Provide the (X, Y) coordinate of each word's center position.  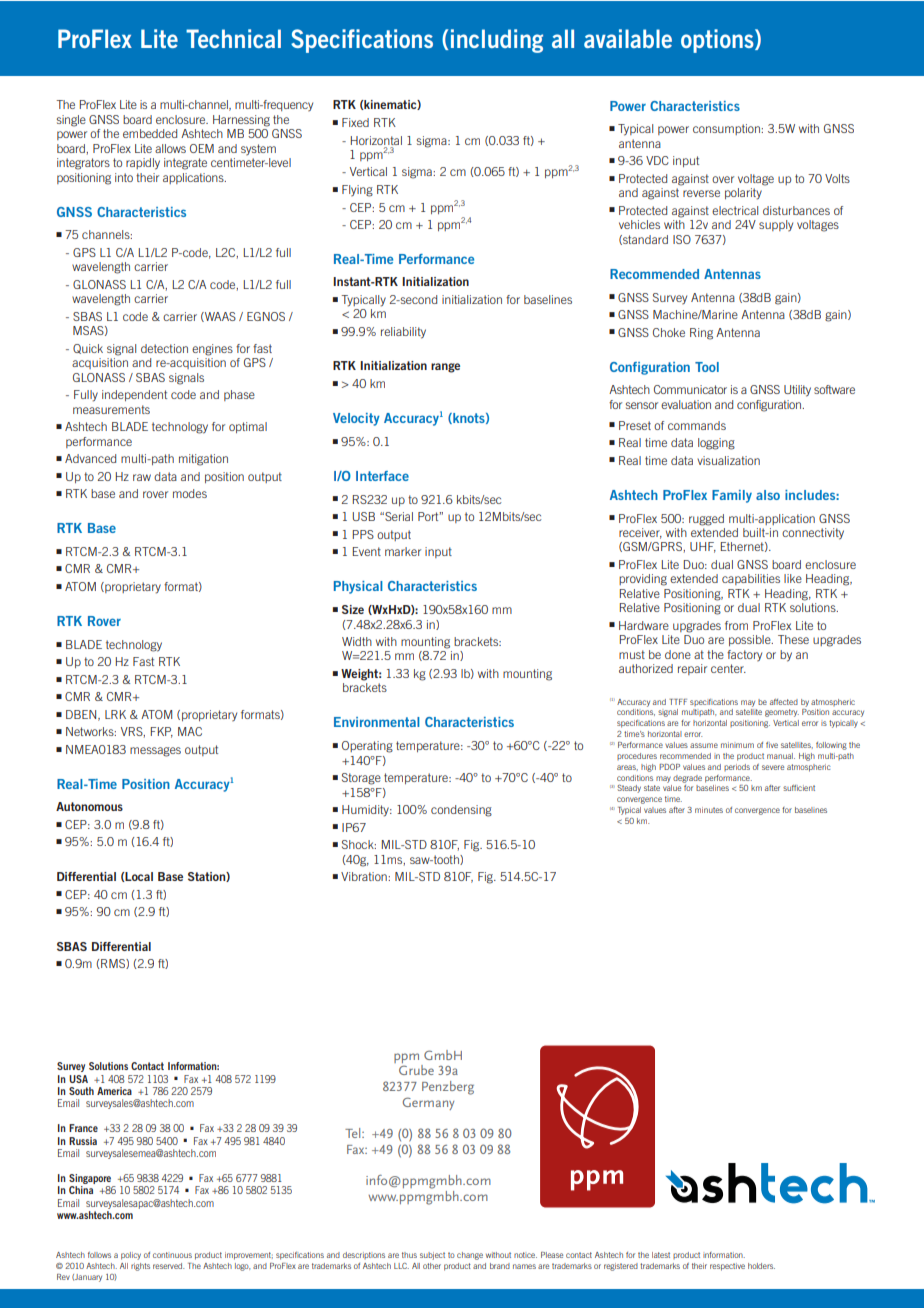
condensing (461, 811)
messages (155, 752)
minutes (709, 810)
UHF (703, 547)
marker (403, 551)
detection (164, 348)
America (114, 1091)
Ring (701, 334)
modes (190, 493)
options (718, 41)
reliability (403, 333)
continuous (172, 1255)
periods (737, 767)
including (497, 41)
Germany (428, 1103)
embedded (150, 133)
